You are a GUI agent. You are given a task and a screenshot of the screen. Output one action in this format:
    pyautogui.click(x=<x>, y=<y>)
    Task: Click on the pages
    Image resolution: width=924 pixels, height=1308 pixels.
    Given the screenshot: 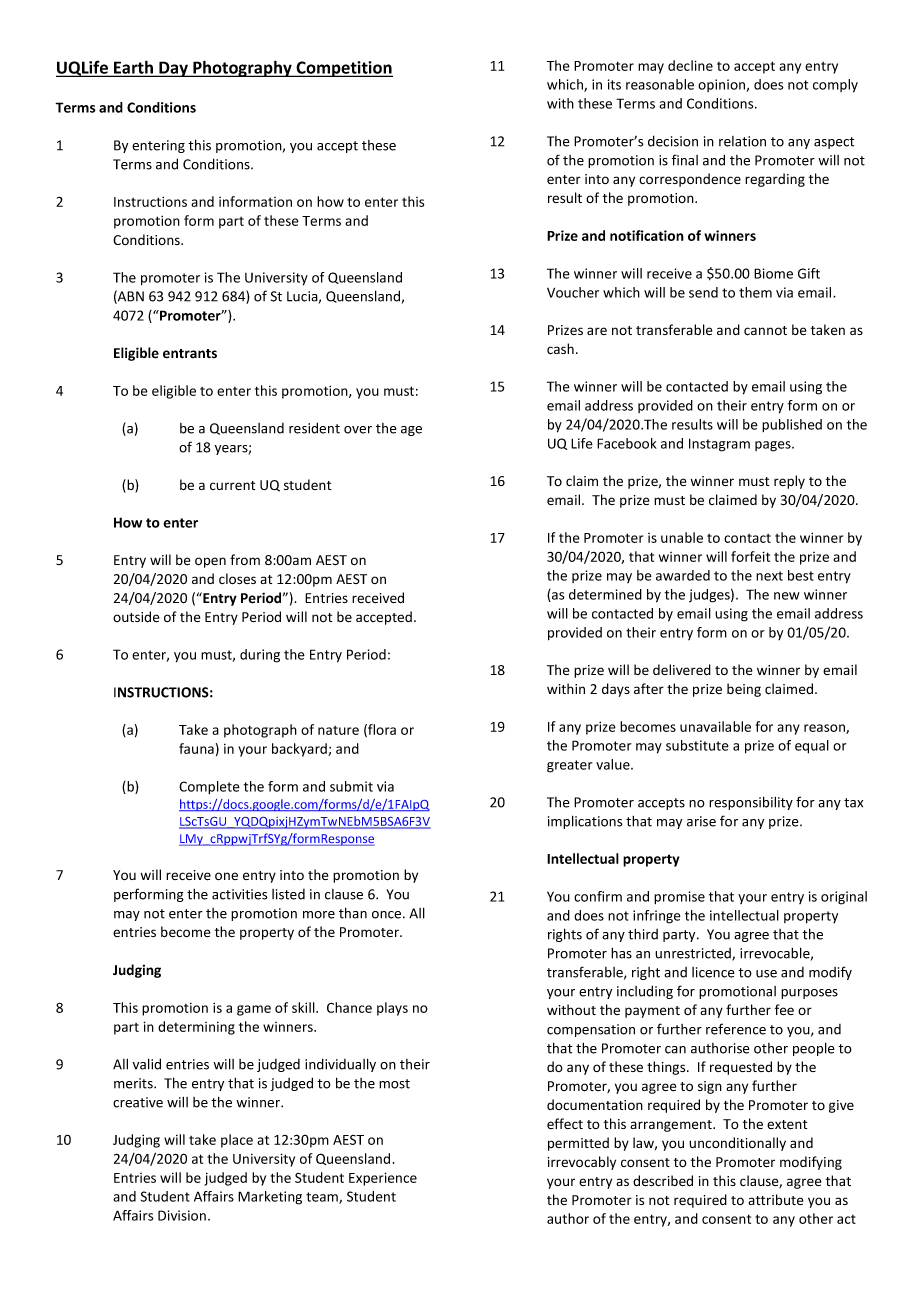 What is the action you would take?
    pyautogui.click(x=774, y=446)
